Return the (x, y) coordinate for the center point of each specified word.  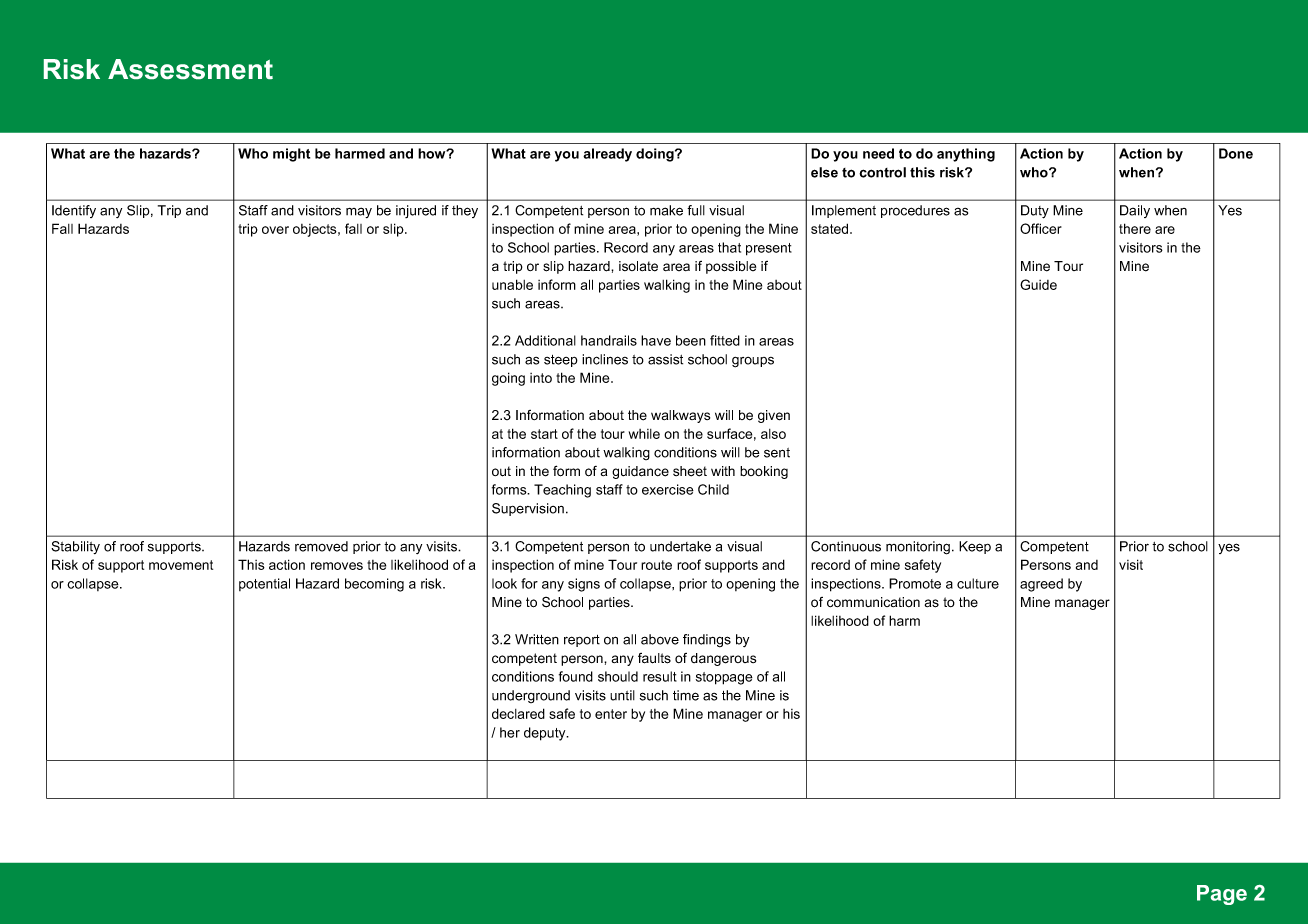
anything (966, 155)
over (275, 230)
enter (611, 714)
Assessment (190, 69)
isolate (638, 266)
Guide (1038, 284)
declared (518, 713)
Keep (975, 547)
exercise (668, 489)
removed (321, 546)
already (607, 155)
